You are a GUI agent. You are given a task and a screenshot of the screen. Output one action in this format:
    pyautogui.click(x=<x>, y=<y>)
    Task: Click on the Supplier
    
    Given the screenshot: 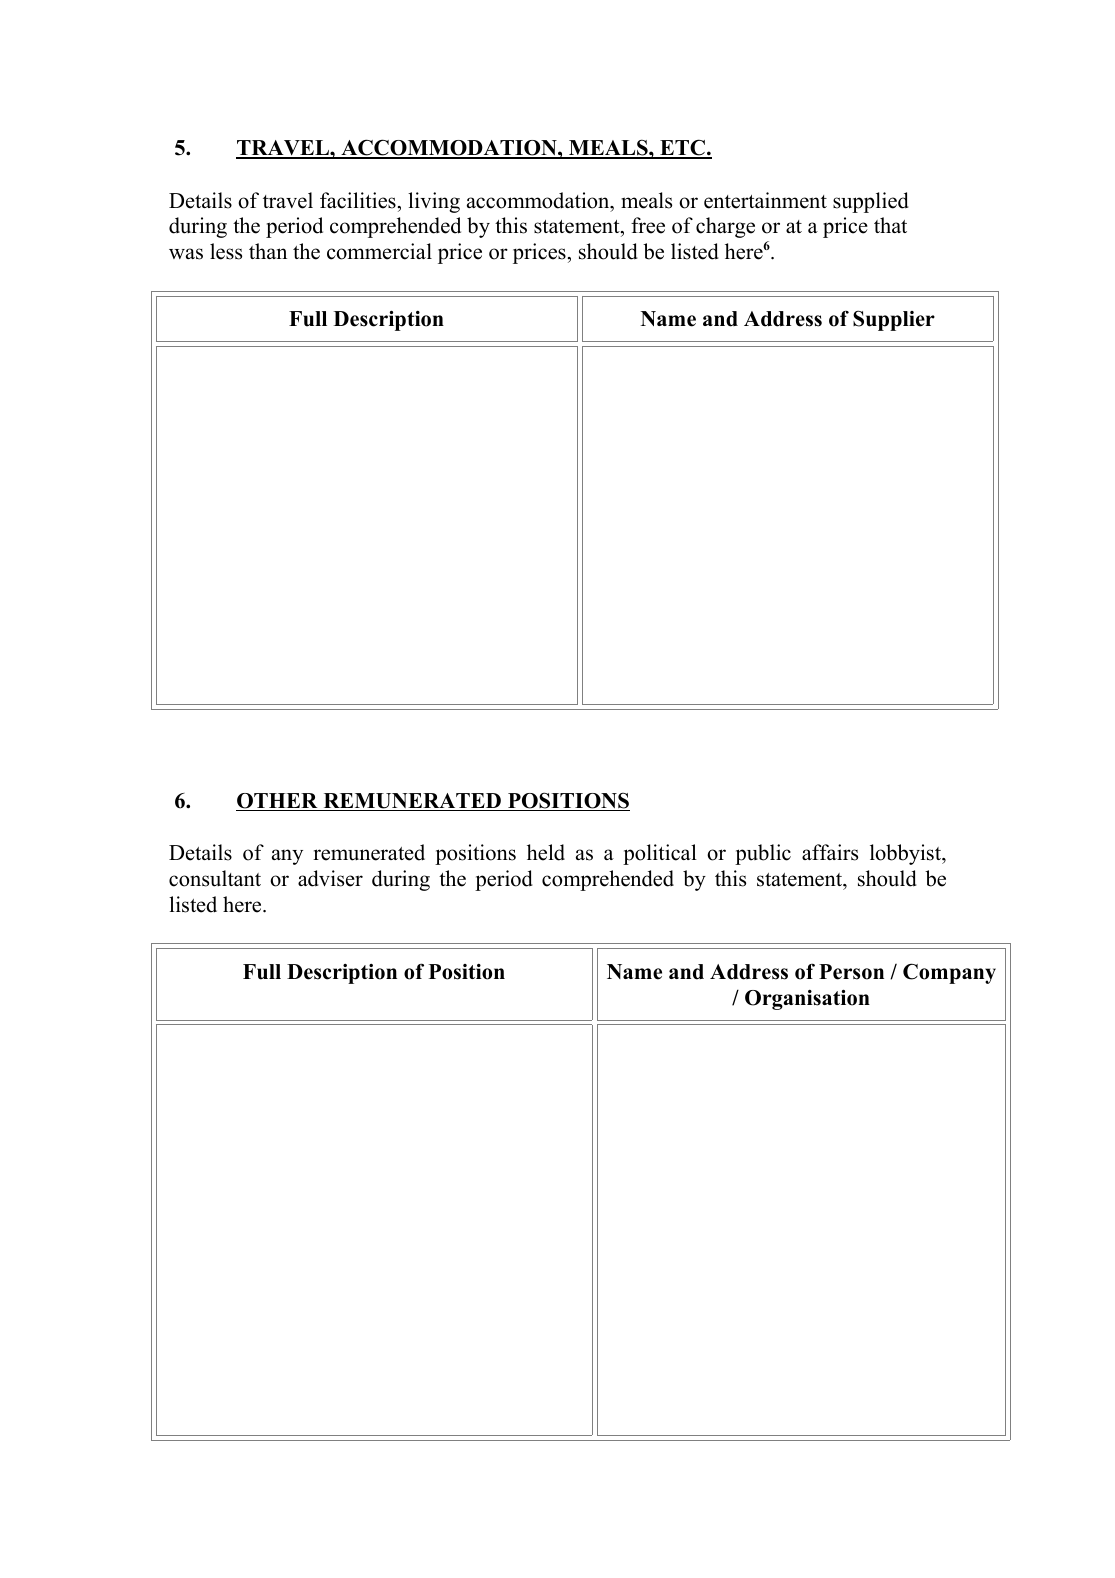 What is the action you would take?
    pyautogui.click(x=894, y=320)
